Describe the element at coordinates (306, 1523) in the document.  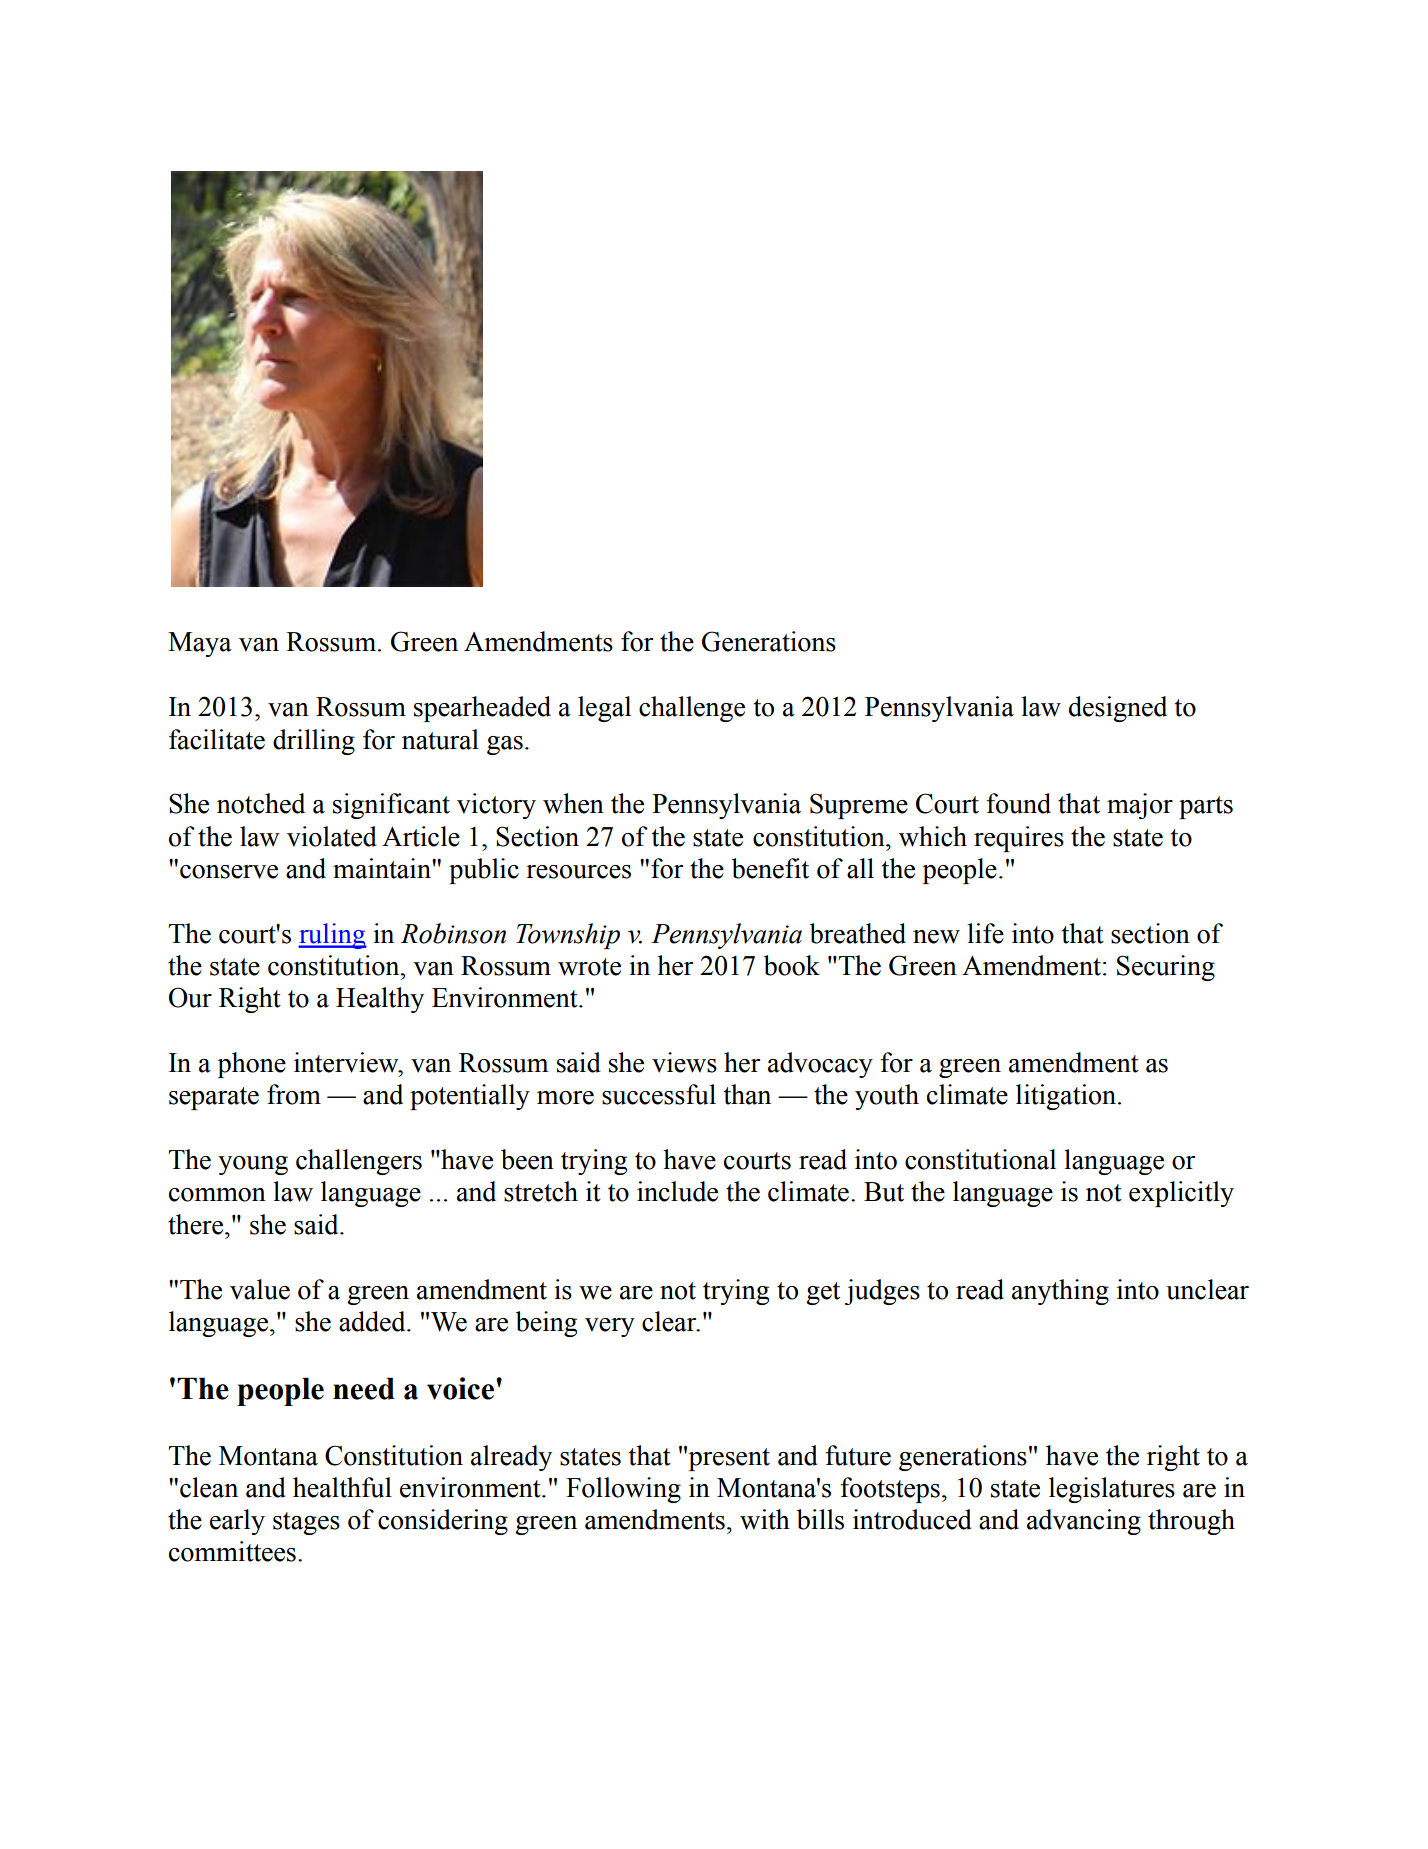
I see `stages` at that location.
